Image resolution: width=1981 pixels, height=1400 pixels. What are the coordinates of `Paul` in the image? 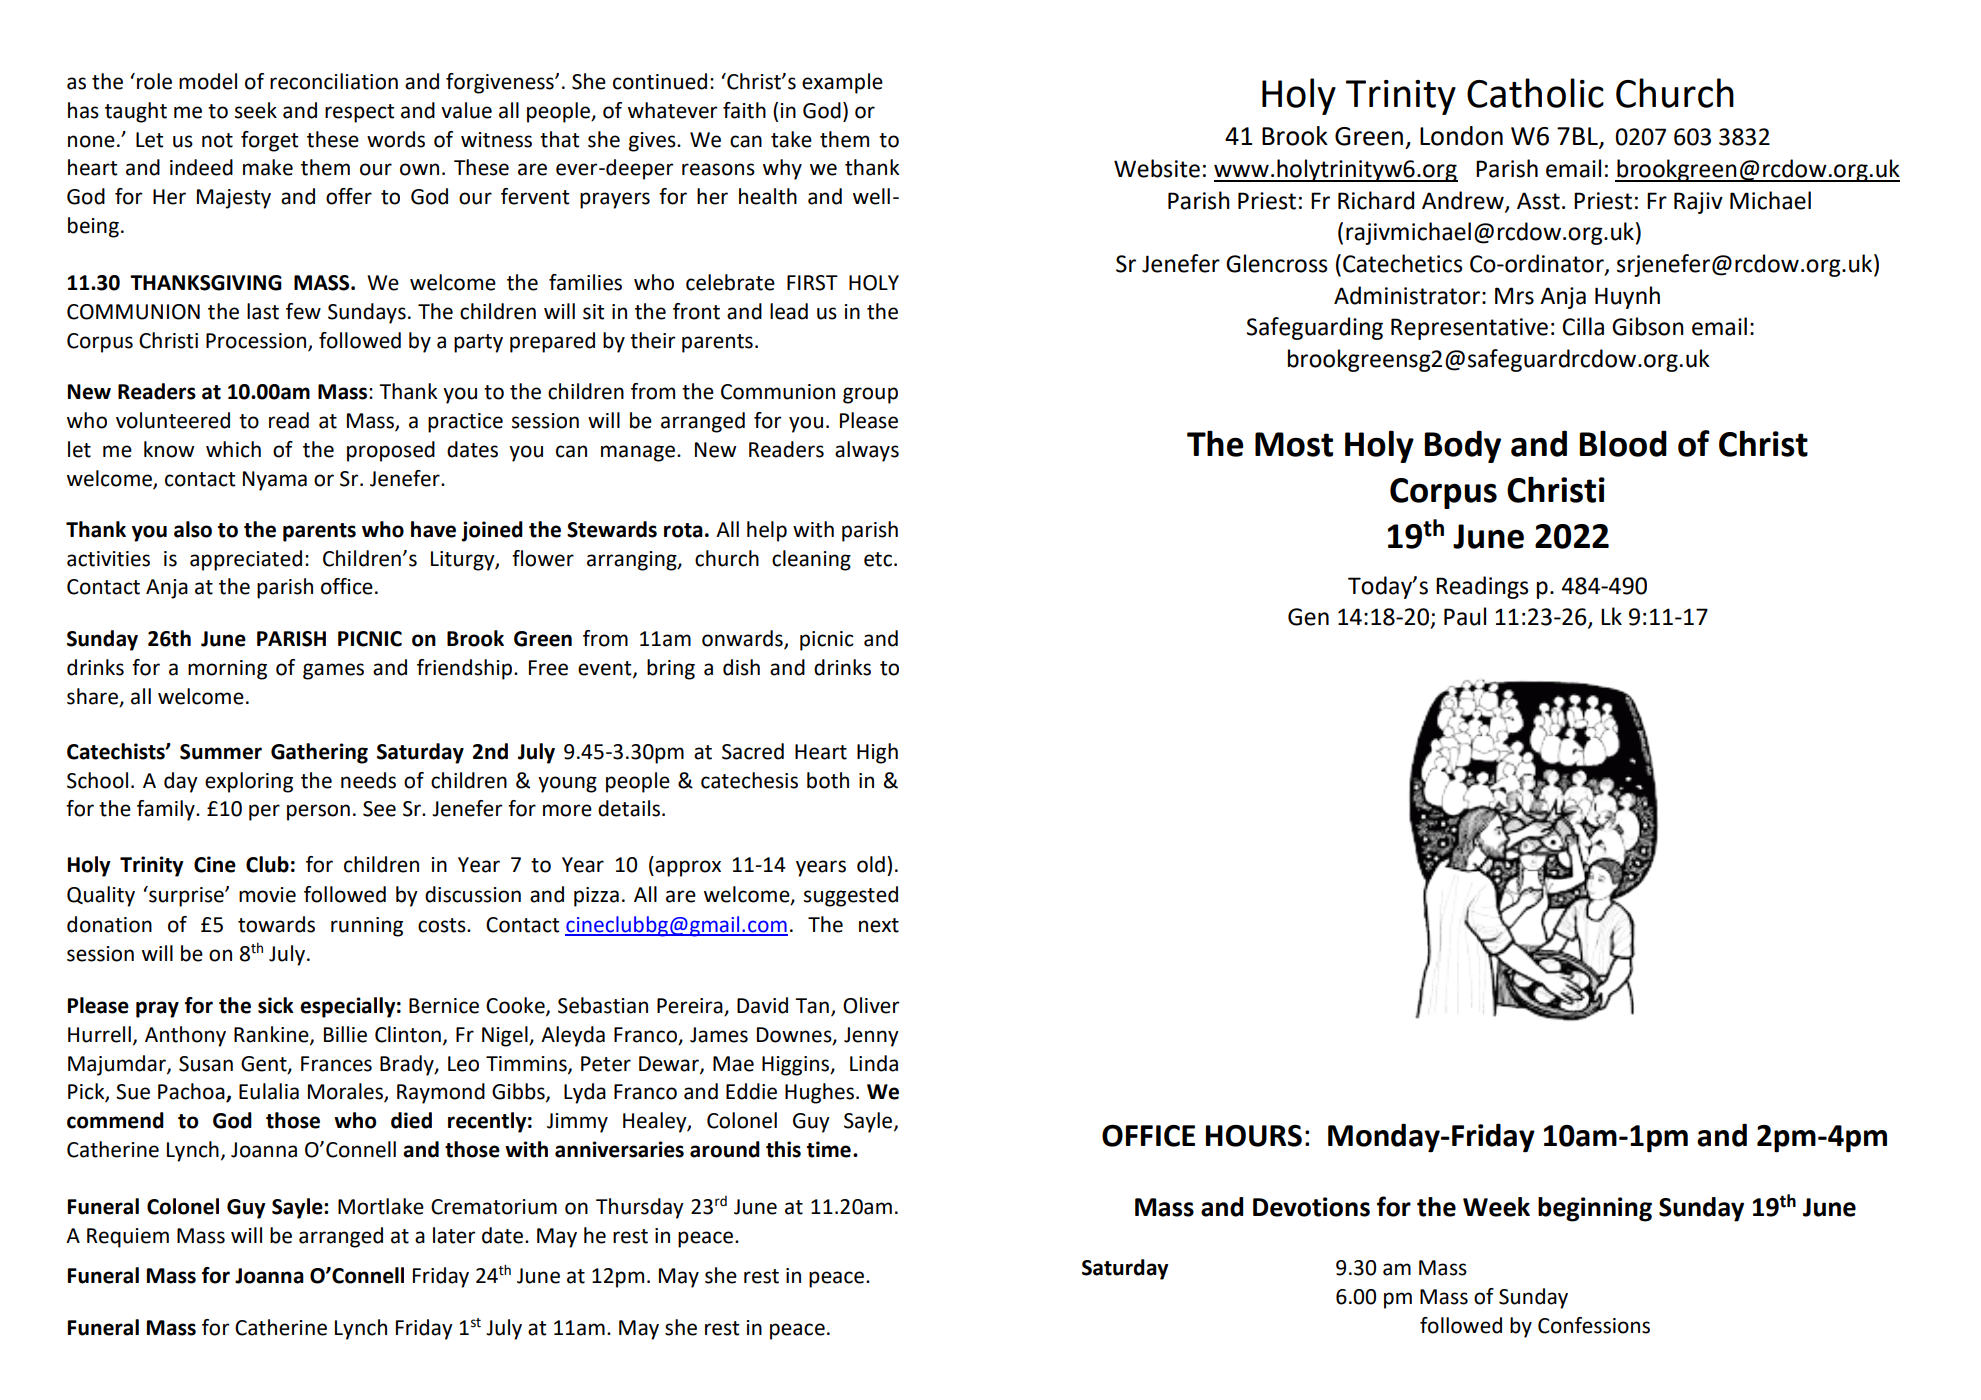 It's located at (1465, 616).
